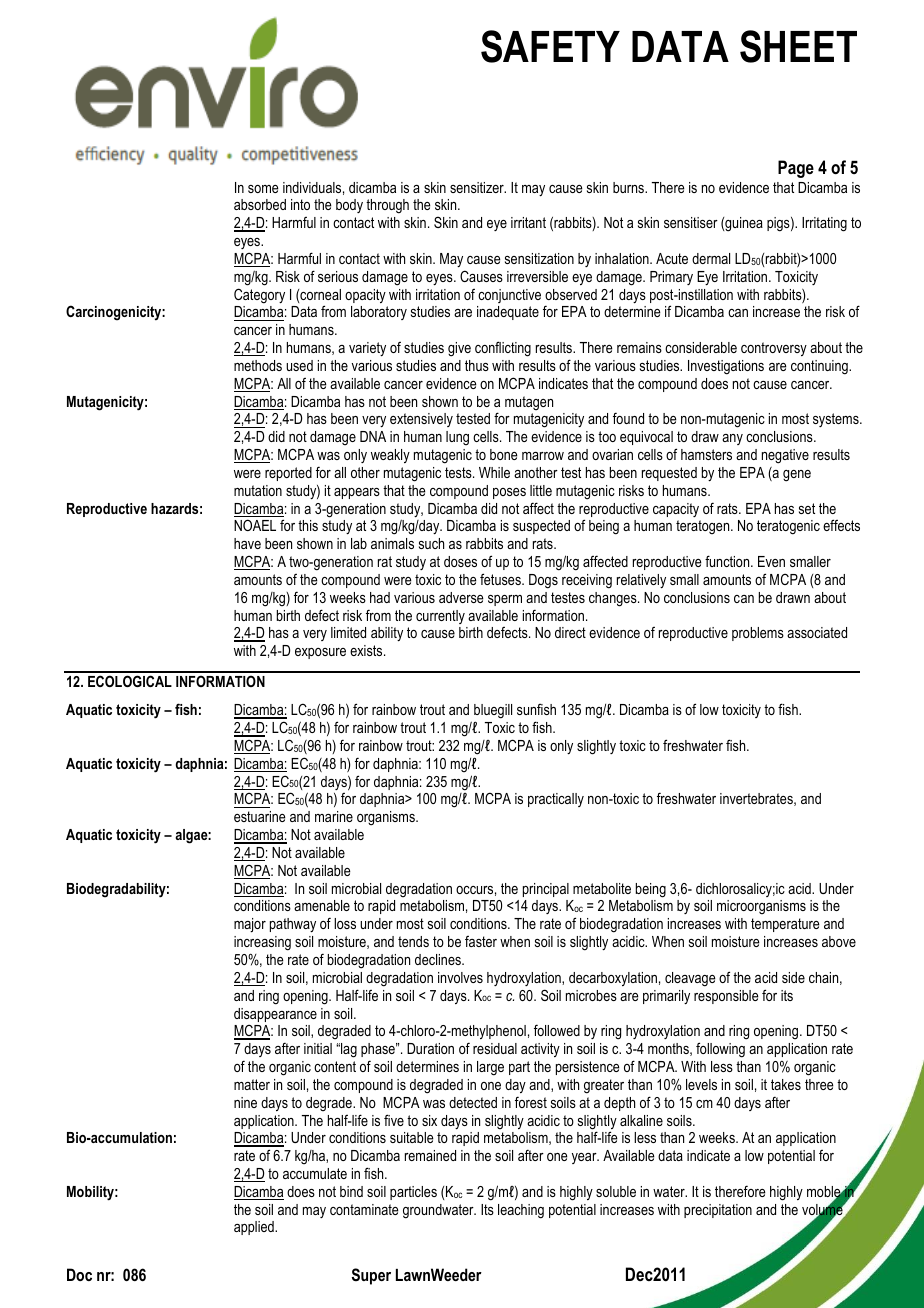 The image size is (924, 1308). Describe the element at coordinates (481, 941) in the screenshot. I see `faster` at that location.
